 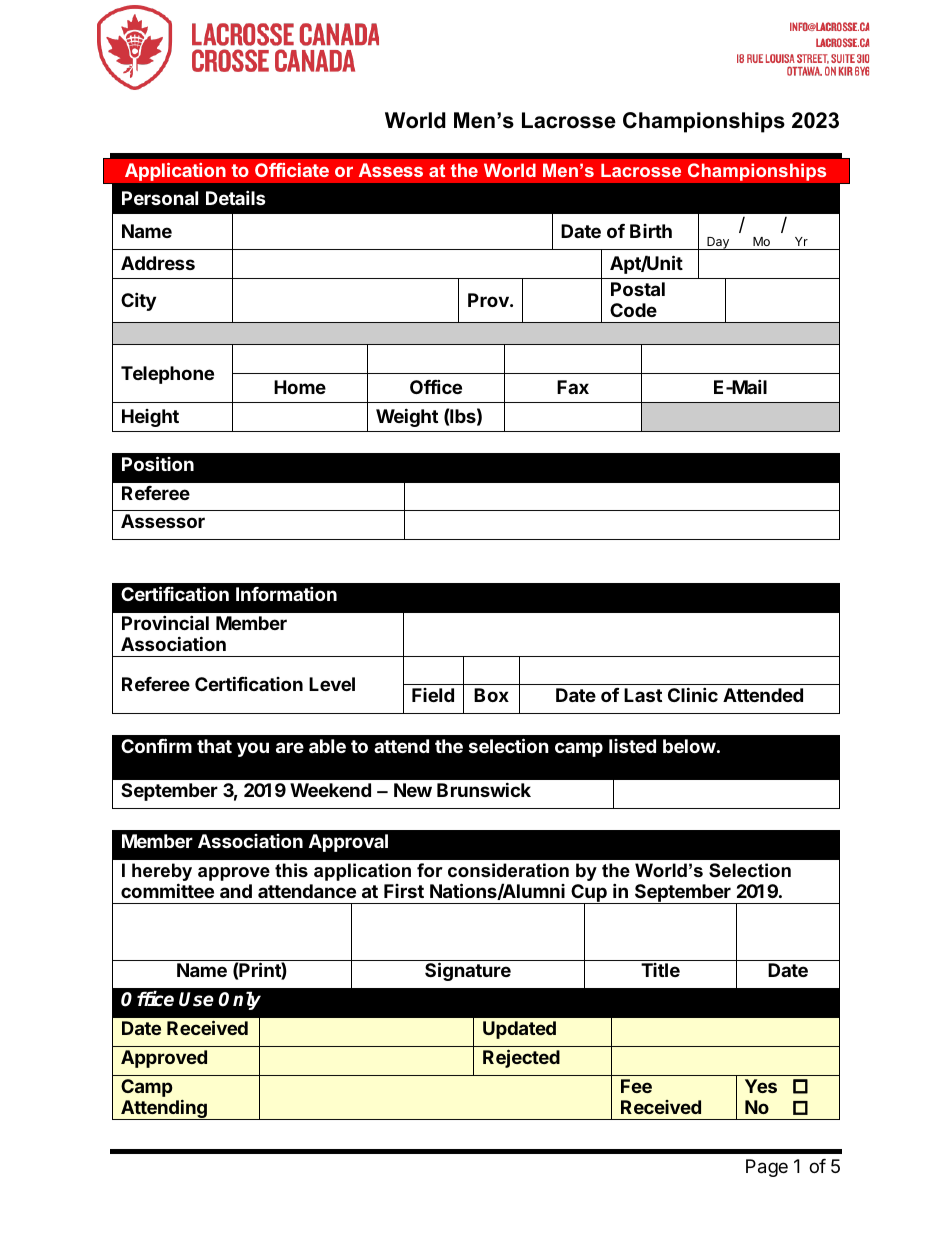 What do you see at coordinates (718, 243) in the screenshot?
I see `Day` at bounding box center [718, 243].
